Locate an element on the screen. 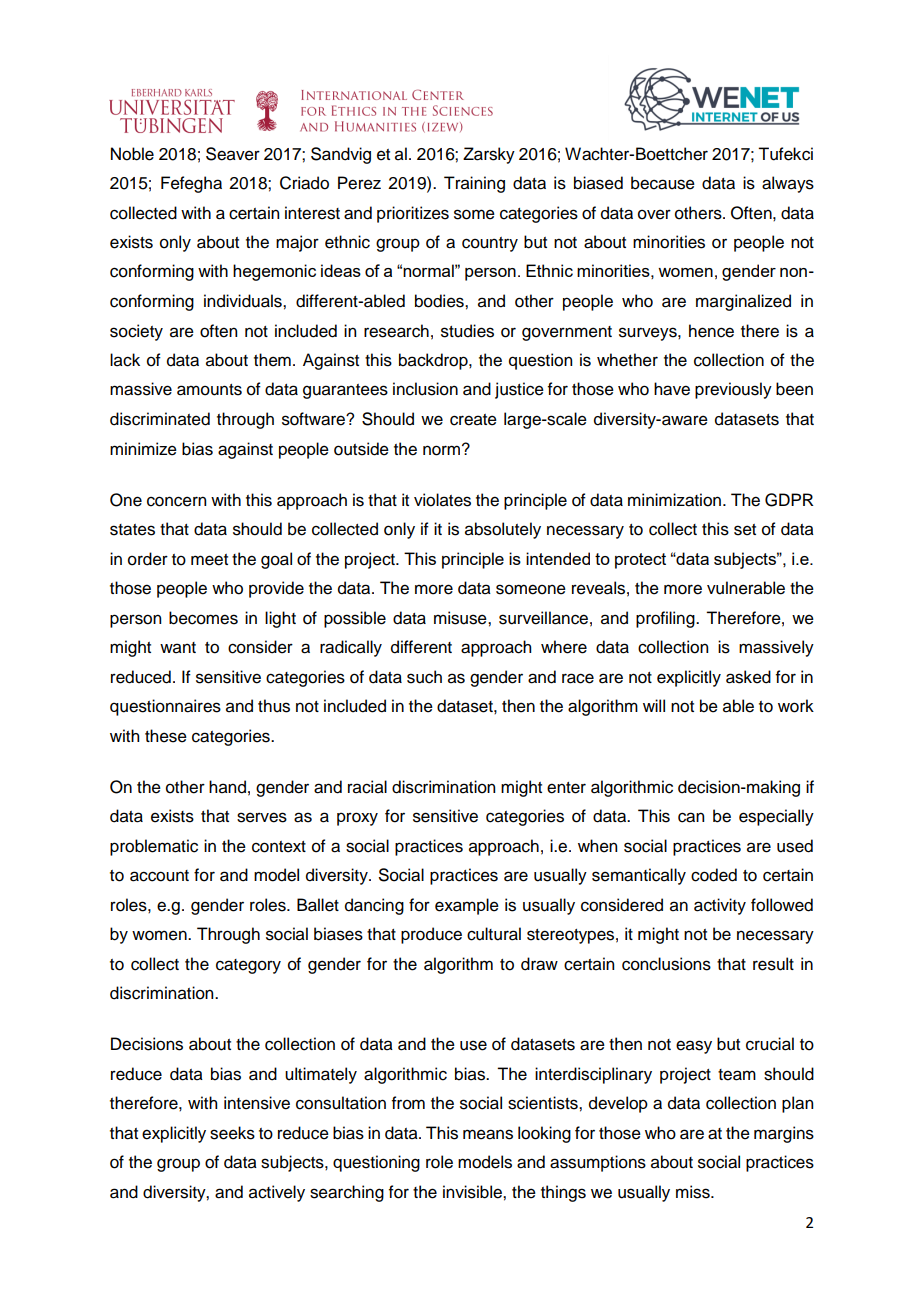  violates is located at coordinates (442, 500).
